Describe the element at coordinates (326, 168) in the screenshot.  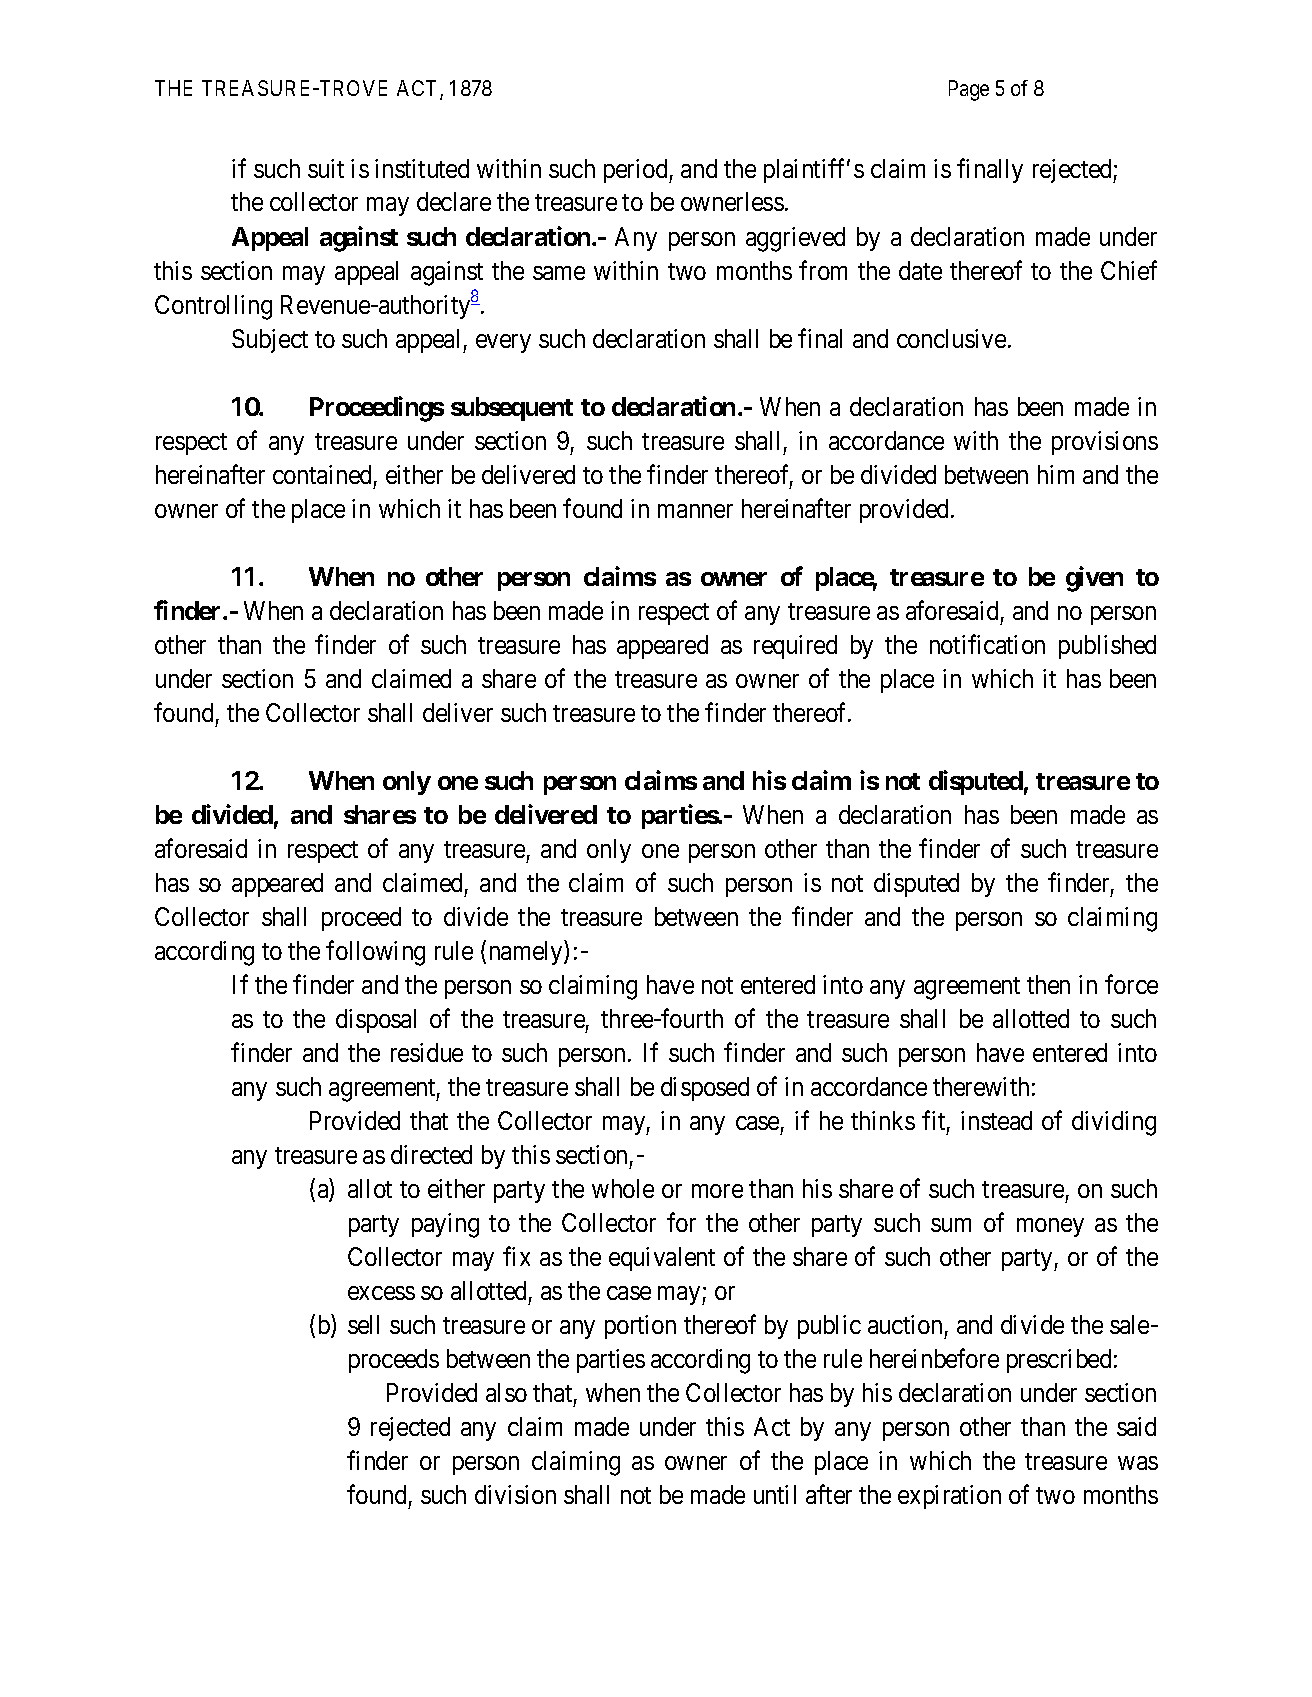
I see `suit` at that location.
